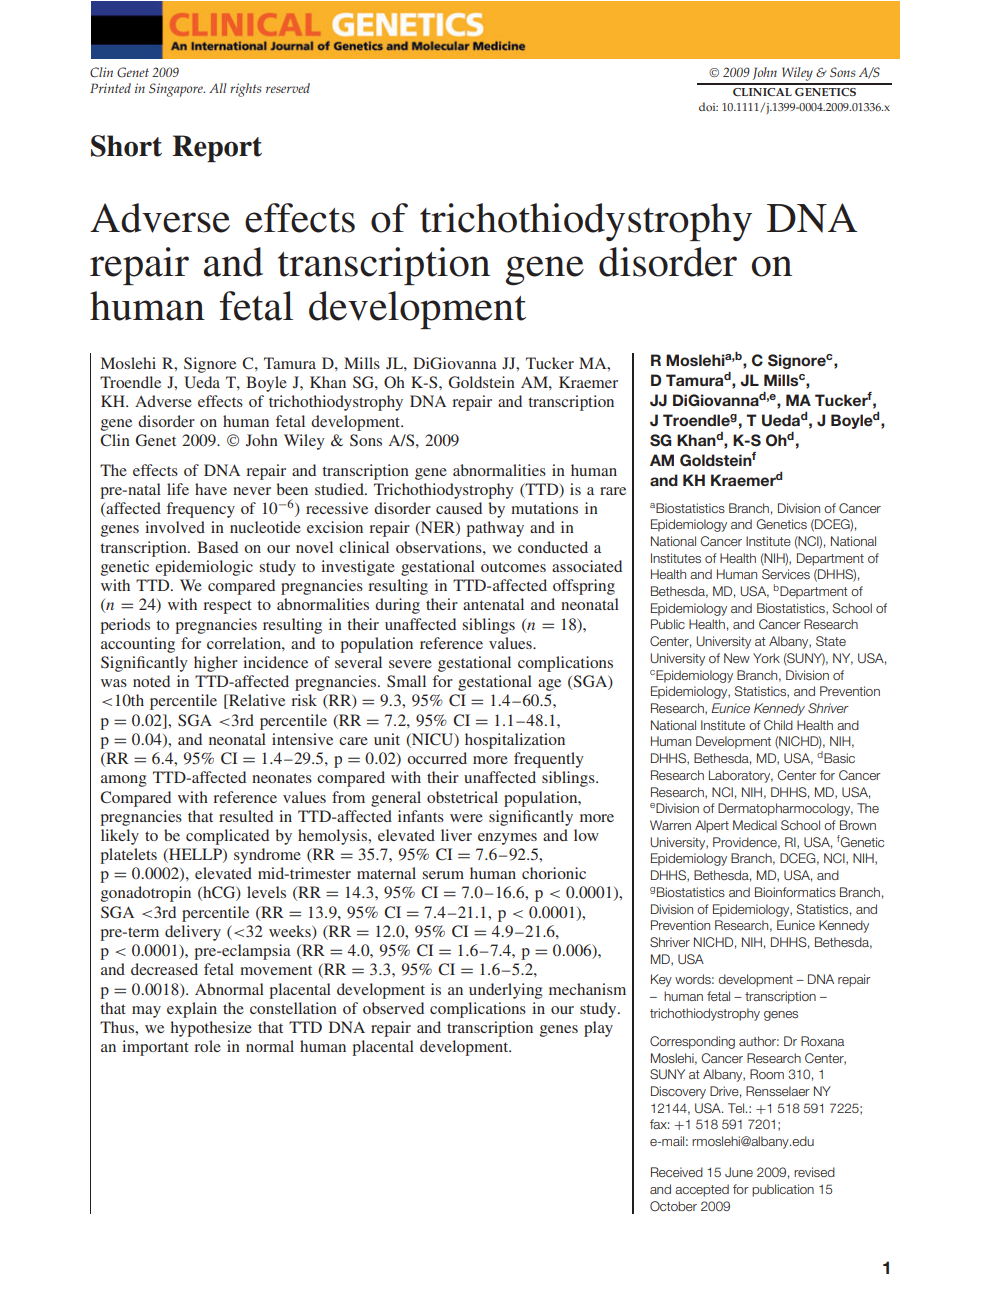 This screenshot has width=998, height=1312. Describe the element at coordinates (207, 1046) in the screenshot. I see `role` at that location.
